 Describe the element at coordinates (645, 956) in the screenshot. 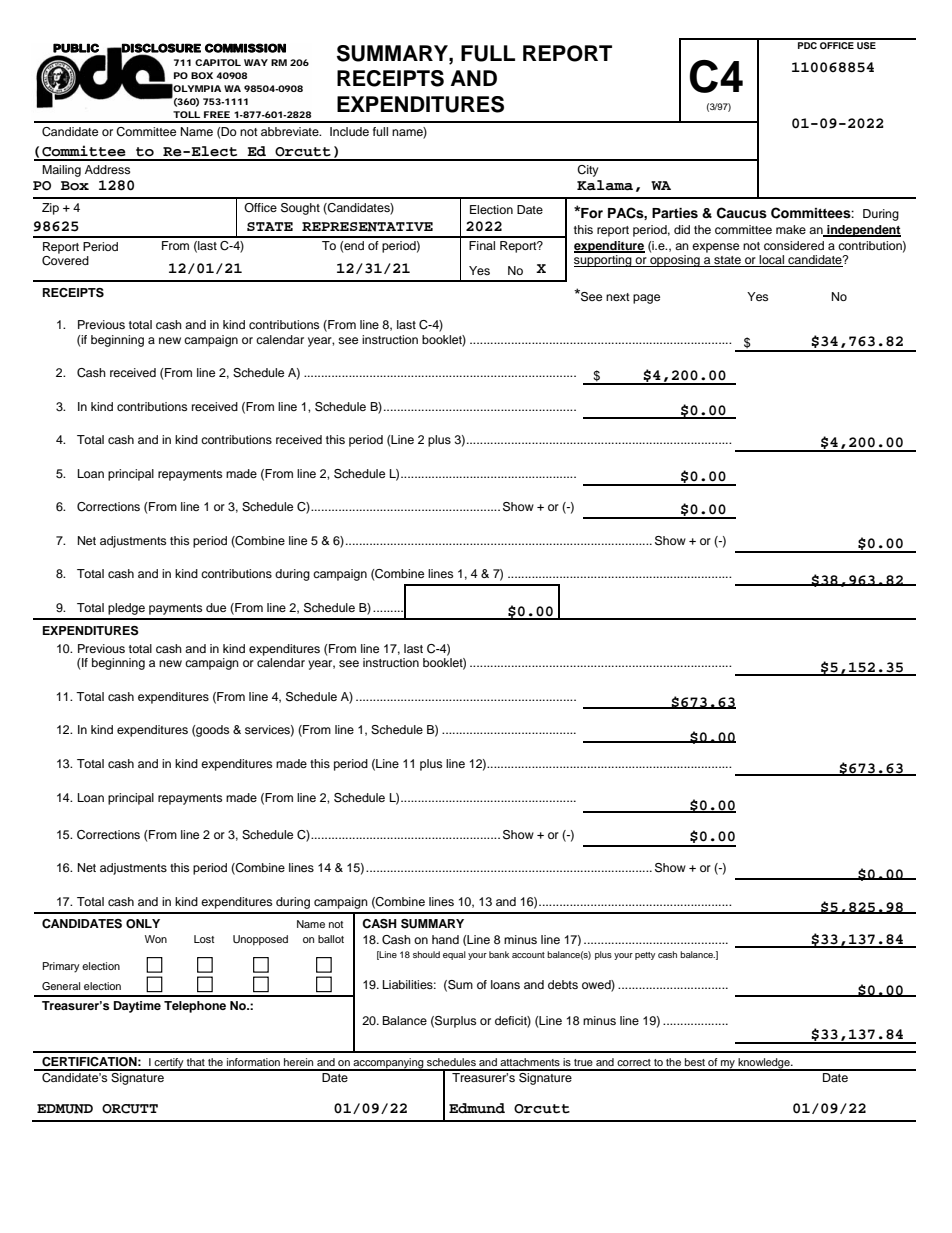

I see `petty` at that location.
